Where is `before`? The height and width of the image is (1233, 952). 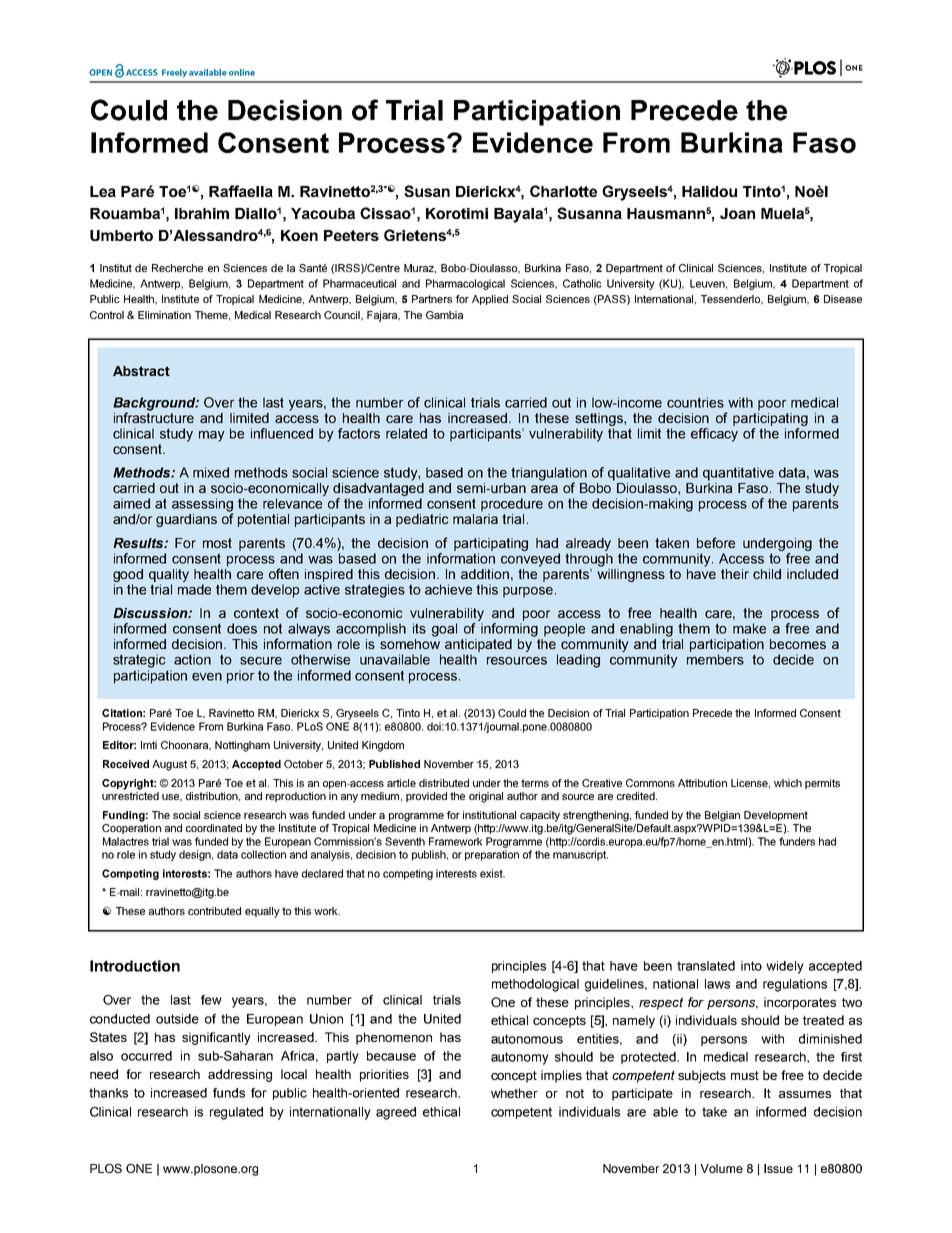 before is located at coordinates (716, 542).
